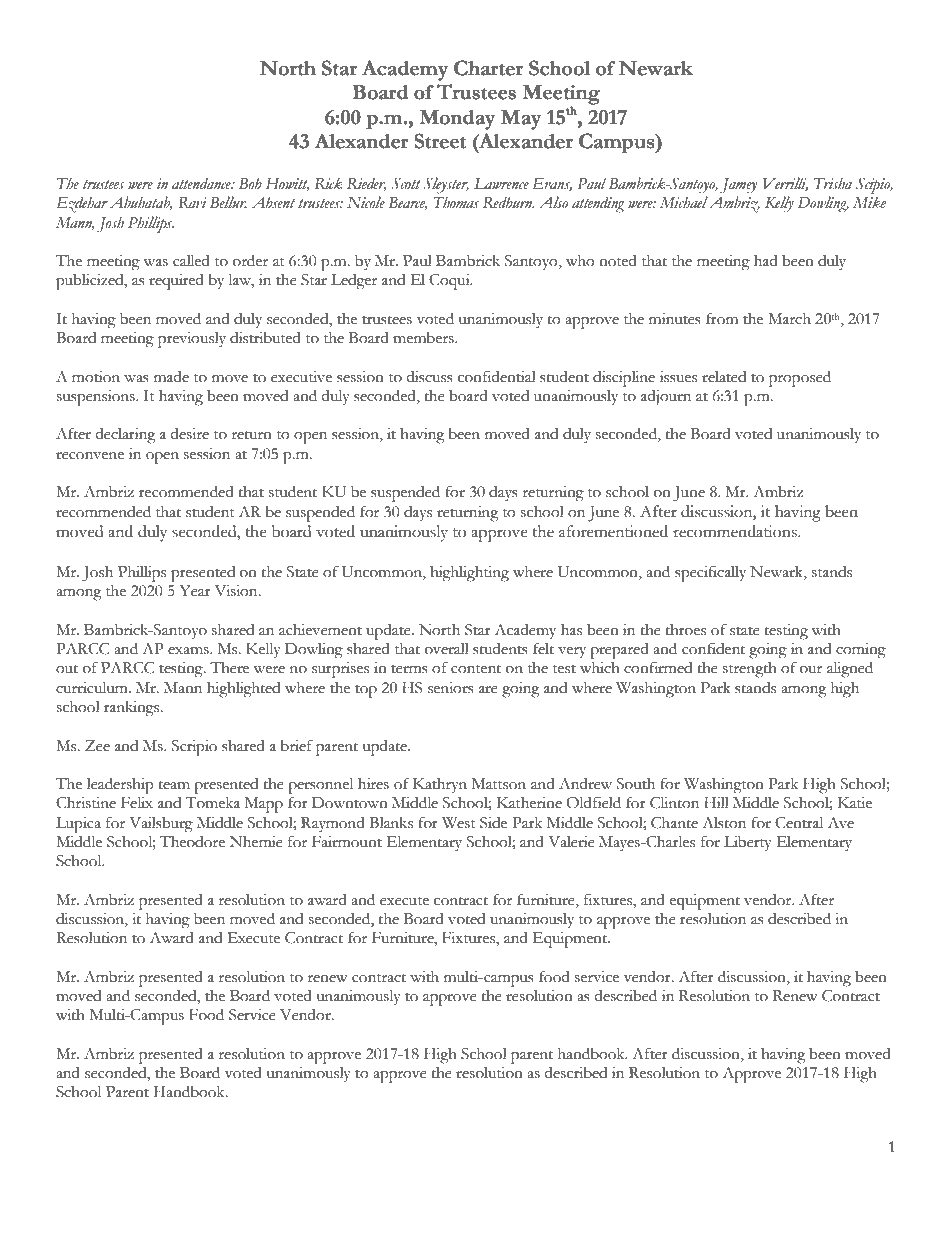 Image resolution: width=952 pixels, height=1233 pixels. What do you see at coordinates (766, 261) in the page?
I see `had` at bounding box center [766, 261].
